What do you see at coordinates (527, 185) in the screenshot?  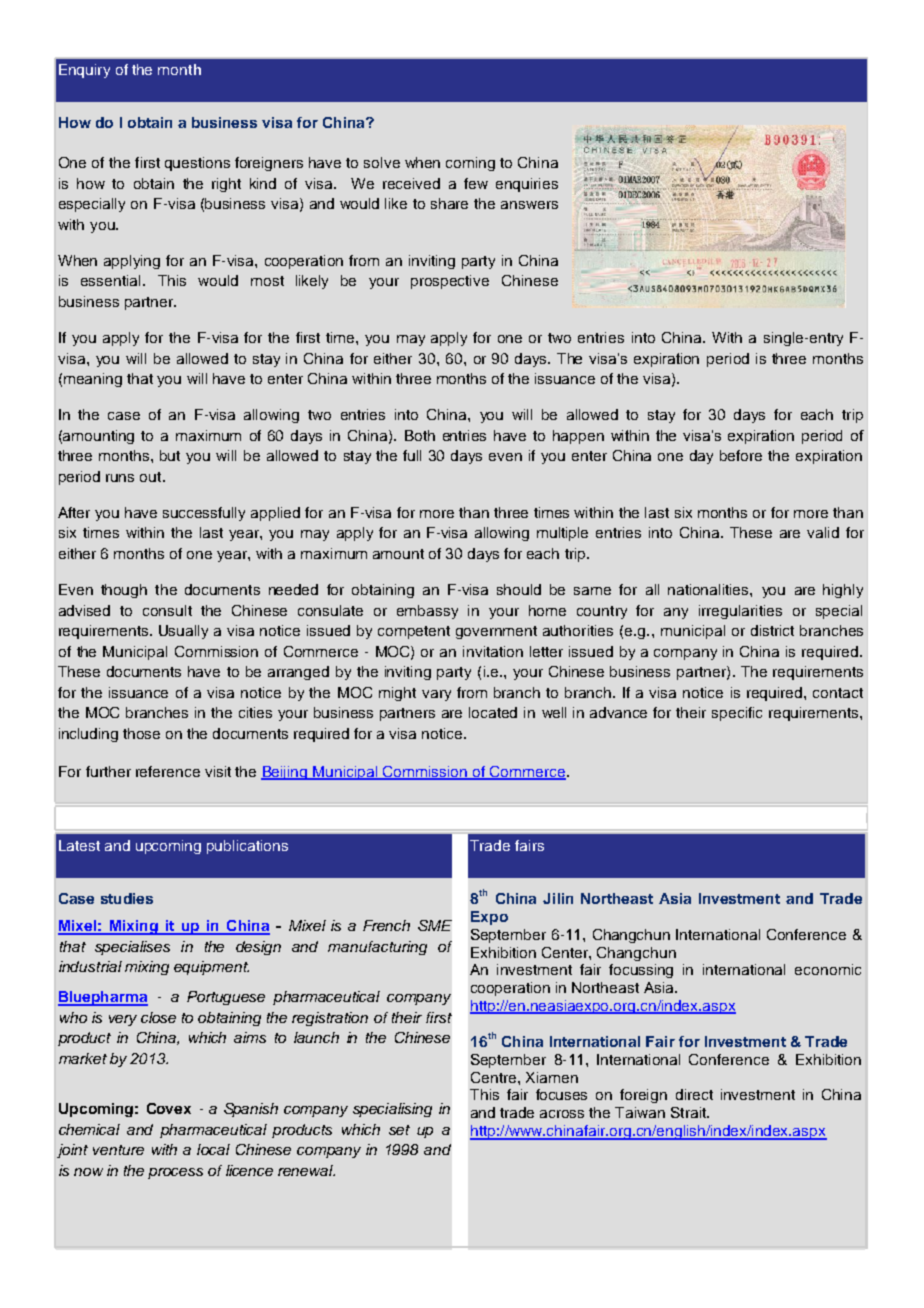 I see `enquiries` at bounding box center [527, 185].
